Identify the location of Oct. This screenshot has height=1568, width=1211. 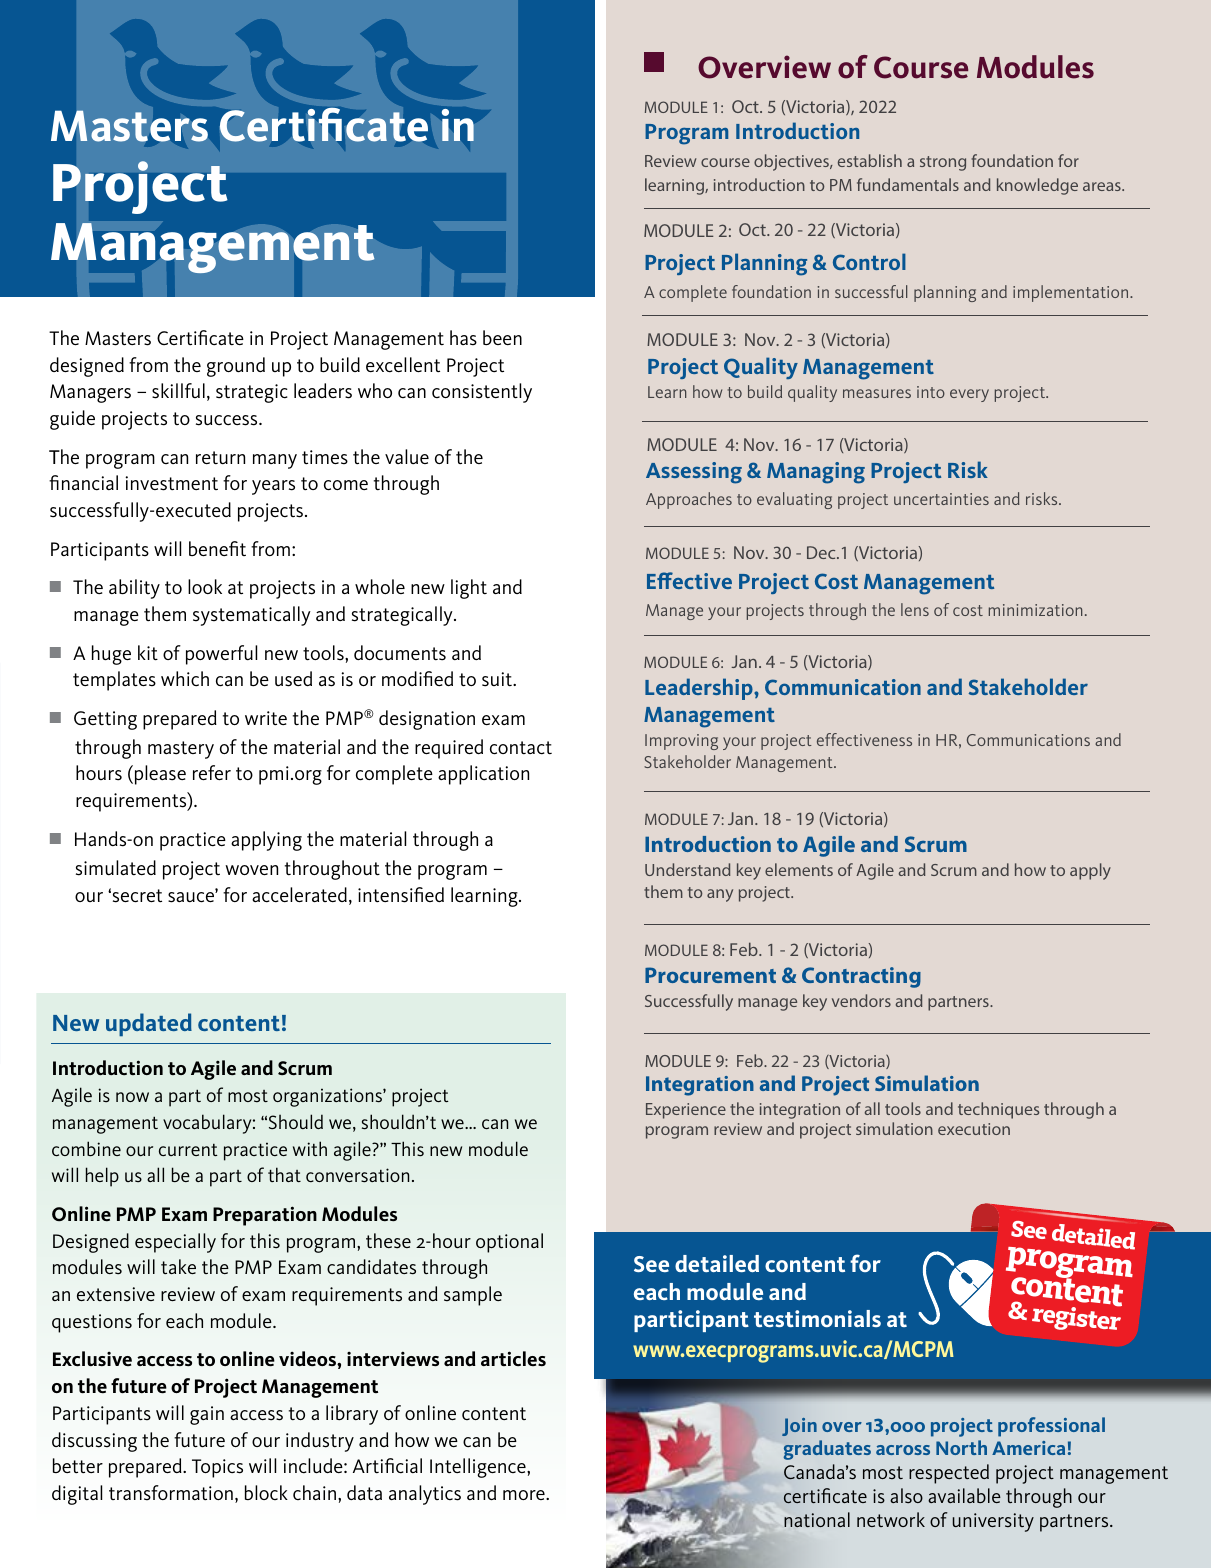
(746, 106).
